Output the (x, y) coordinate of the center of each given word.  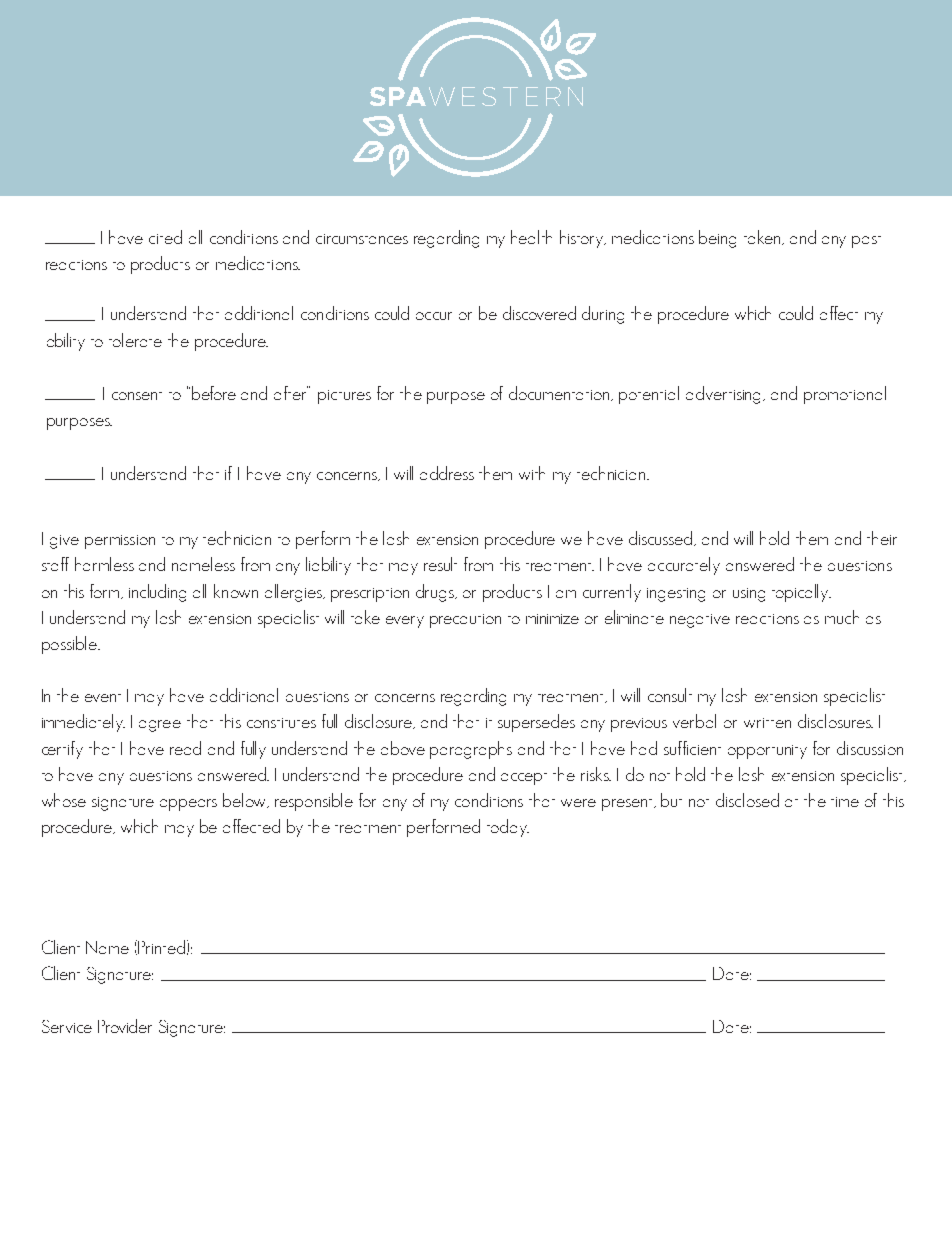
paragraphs (471, 750)
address (447, 473)
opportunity (767, 752)
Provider (125, 1026)
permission (120, 542)
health (531, 237)
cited (165, 237)
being (717, 239)
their (882, 538)
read (185, 748)
